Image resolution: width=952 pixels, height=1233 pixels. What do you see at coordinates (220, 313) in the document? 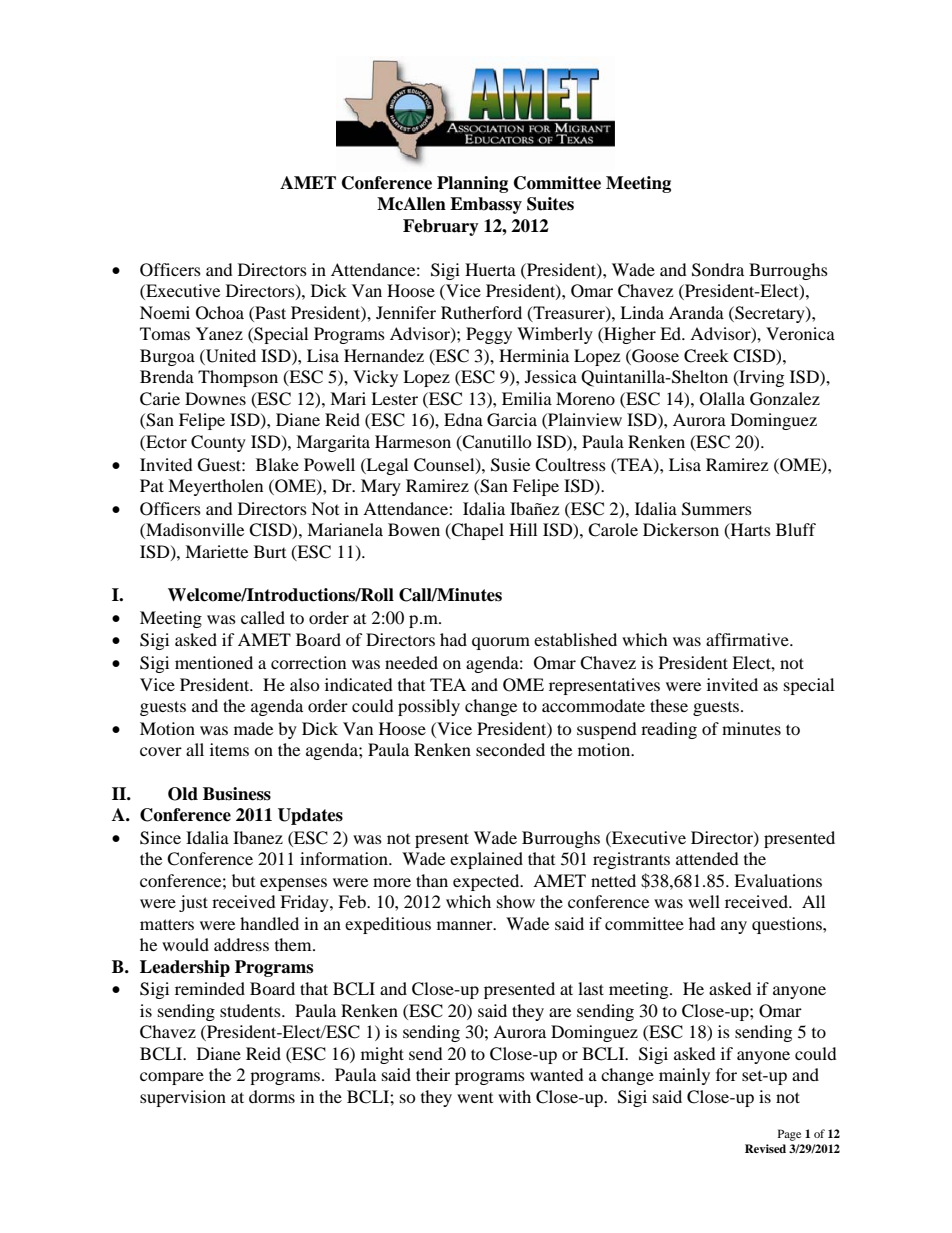
I see `Ochoa` at bounding box center [220, 313].
